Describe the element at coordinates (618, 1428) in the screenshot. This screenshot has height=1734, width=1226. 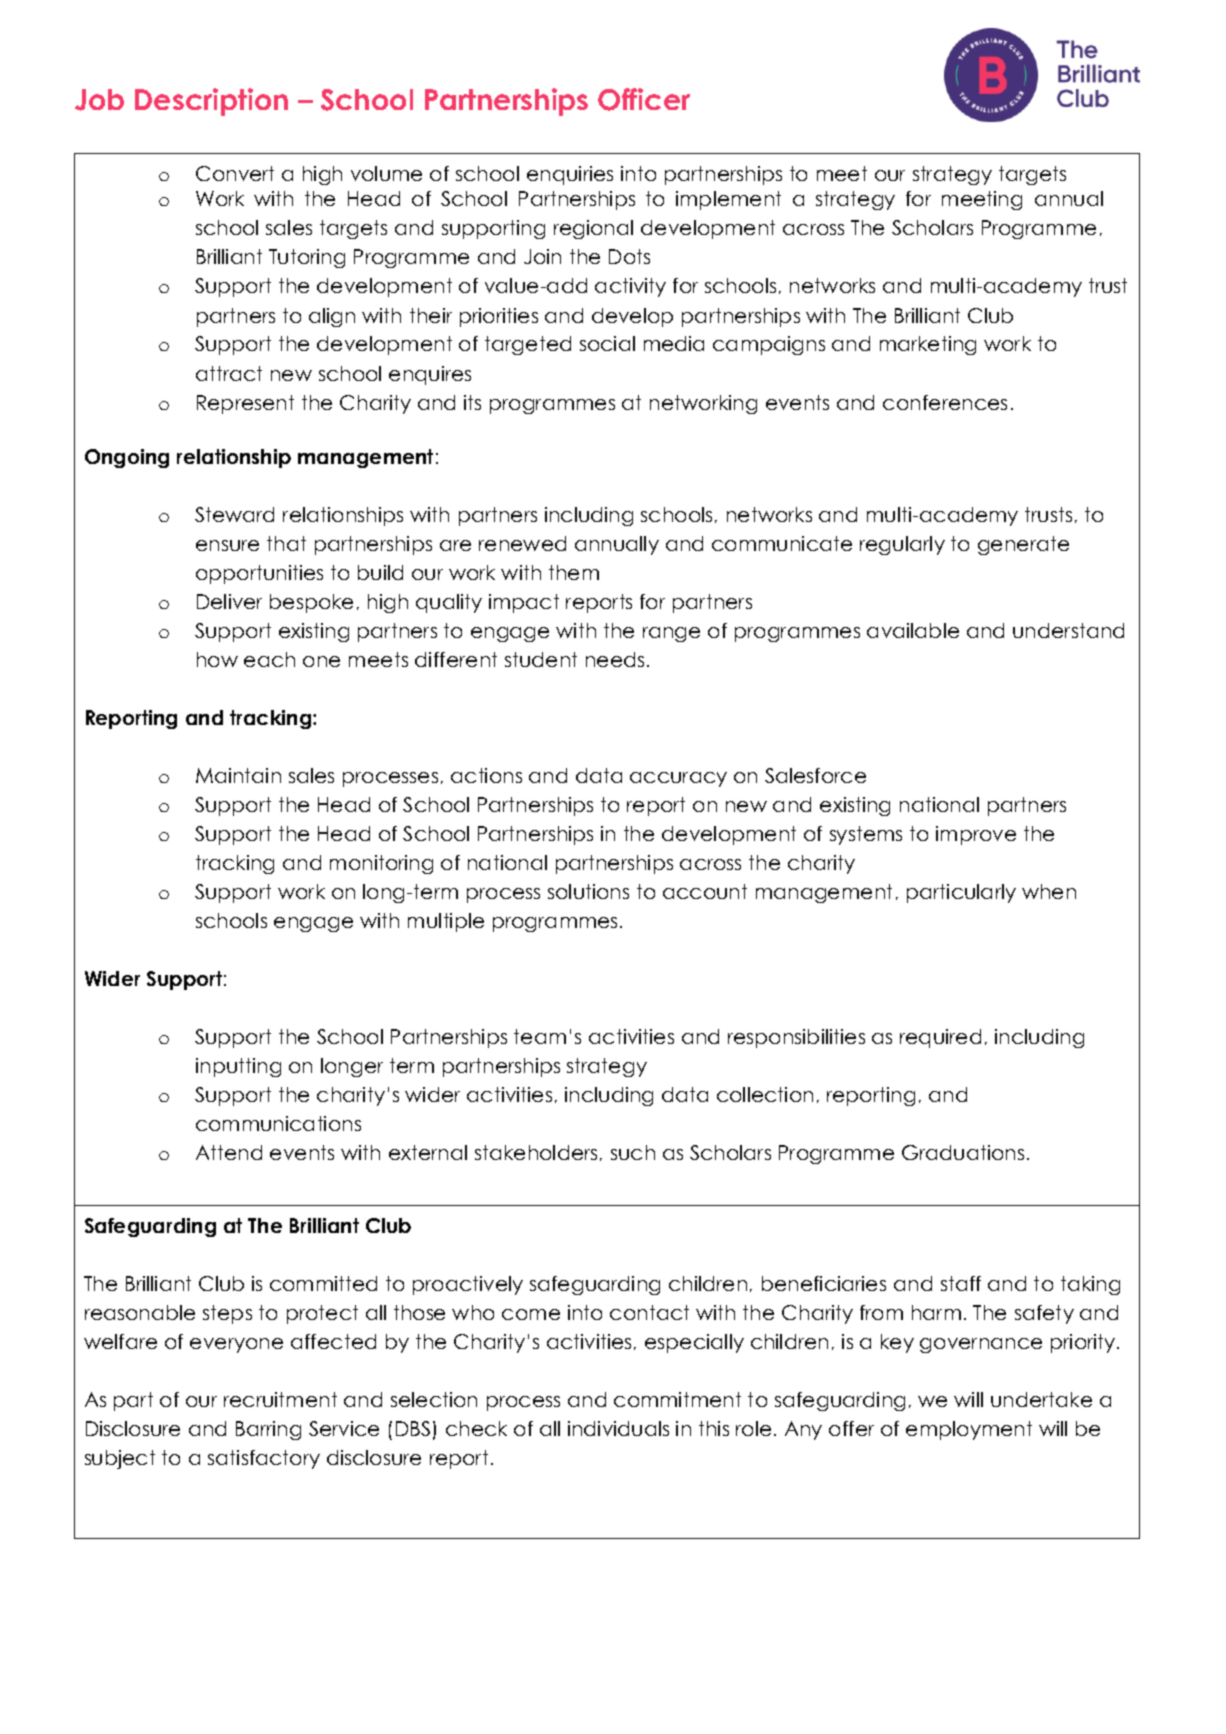
I see `individuals` at that location.
